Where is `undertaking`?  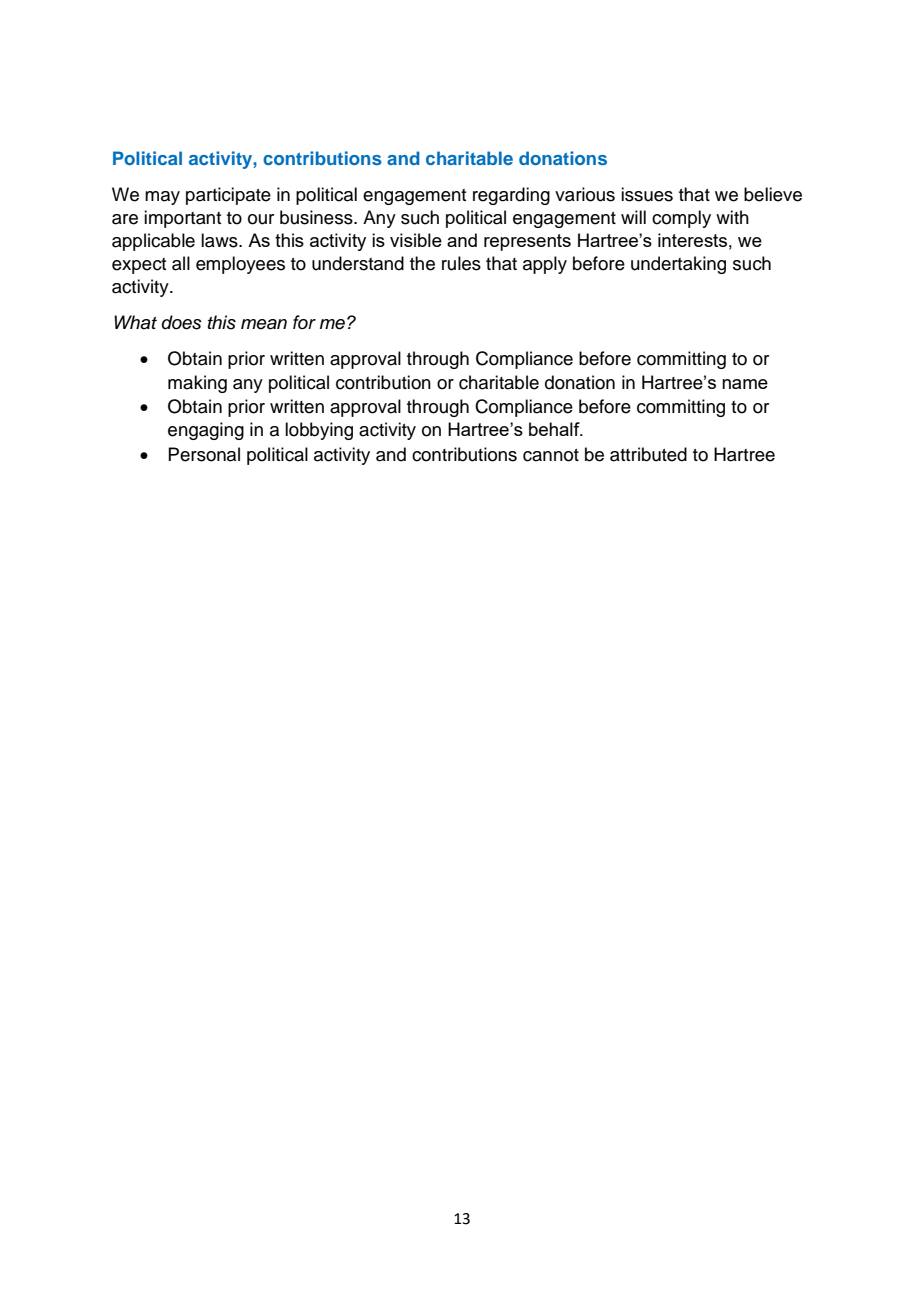
undertaking is located at coordinates (678, 265).
